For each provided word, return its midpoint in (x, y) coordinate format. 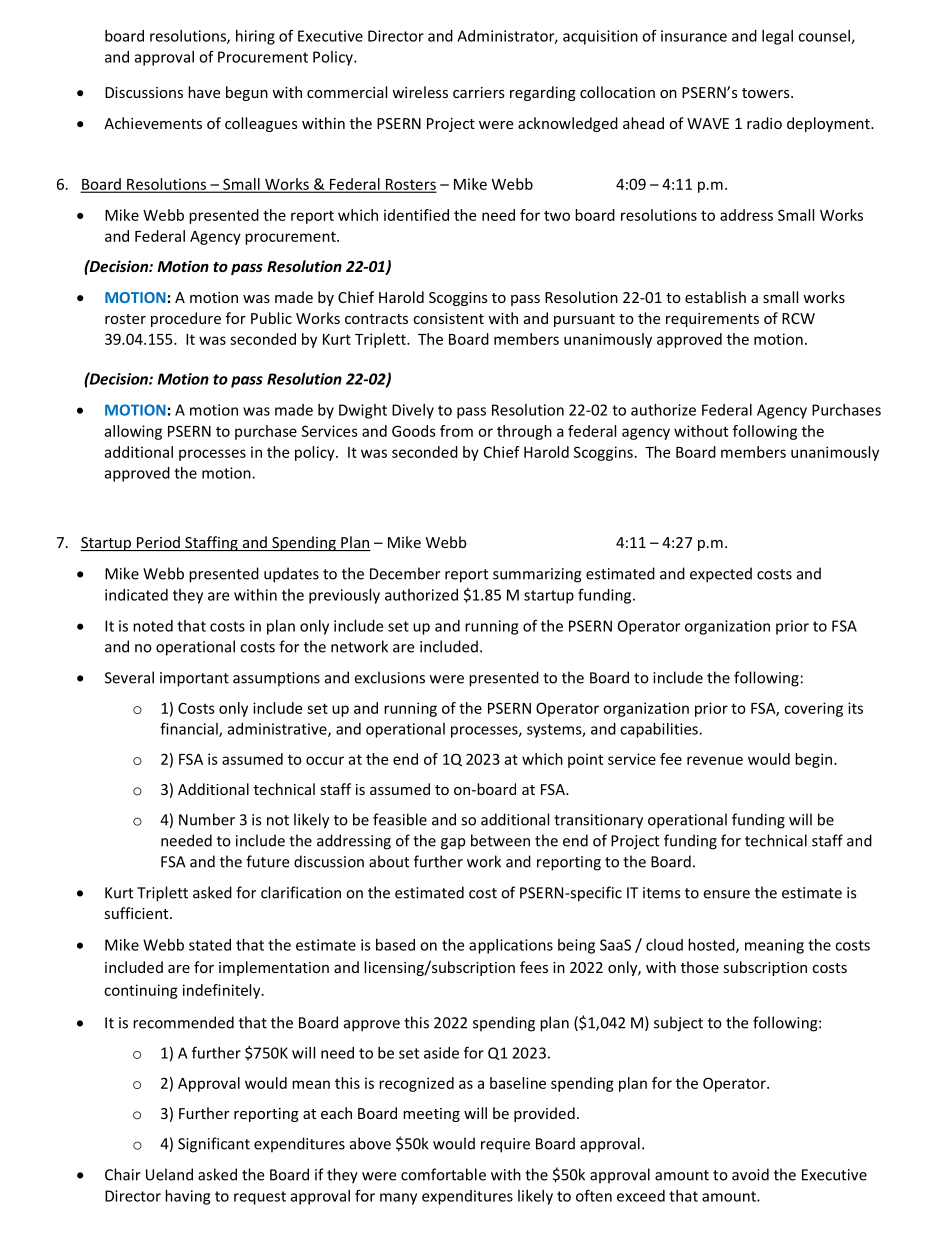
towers (767, 93)
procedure (186, 319)
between (500, 840)
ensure (726, 894)
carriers (479, 92)
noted (153, 626)
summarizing (537, 575)
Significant (214, 1145)
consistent (448, 318)
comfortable (443, 1174)
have (204, 92)
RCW (798, 318)
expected (721, 575)
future (267, 861)
